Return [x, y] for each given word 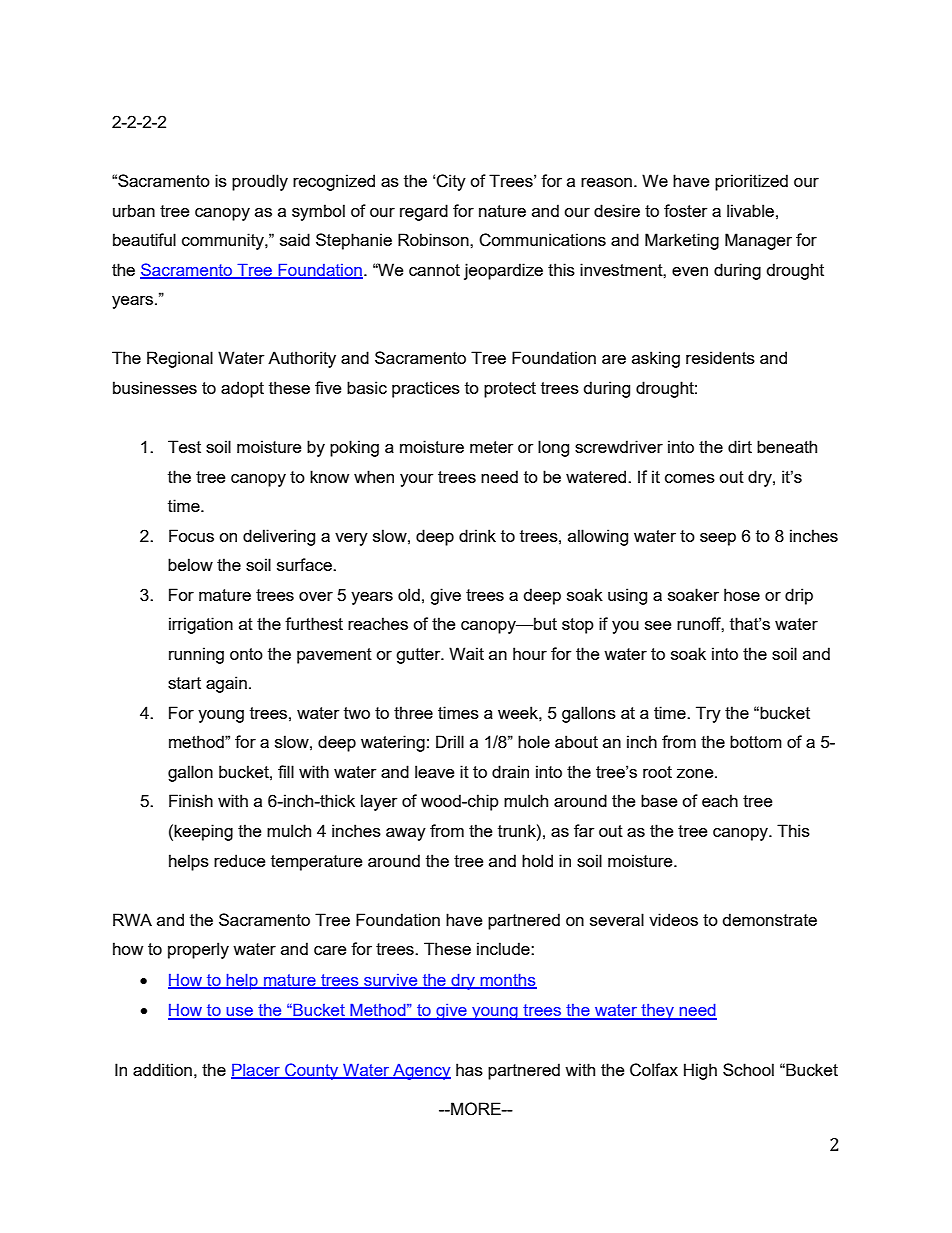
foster [685, 210]
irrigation [201, 625]
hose [742, 594]
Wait [466, 653]
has [469, 1069]
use [240, 1013]
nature [502, 211]
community [224, 241]
